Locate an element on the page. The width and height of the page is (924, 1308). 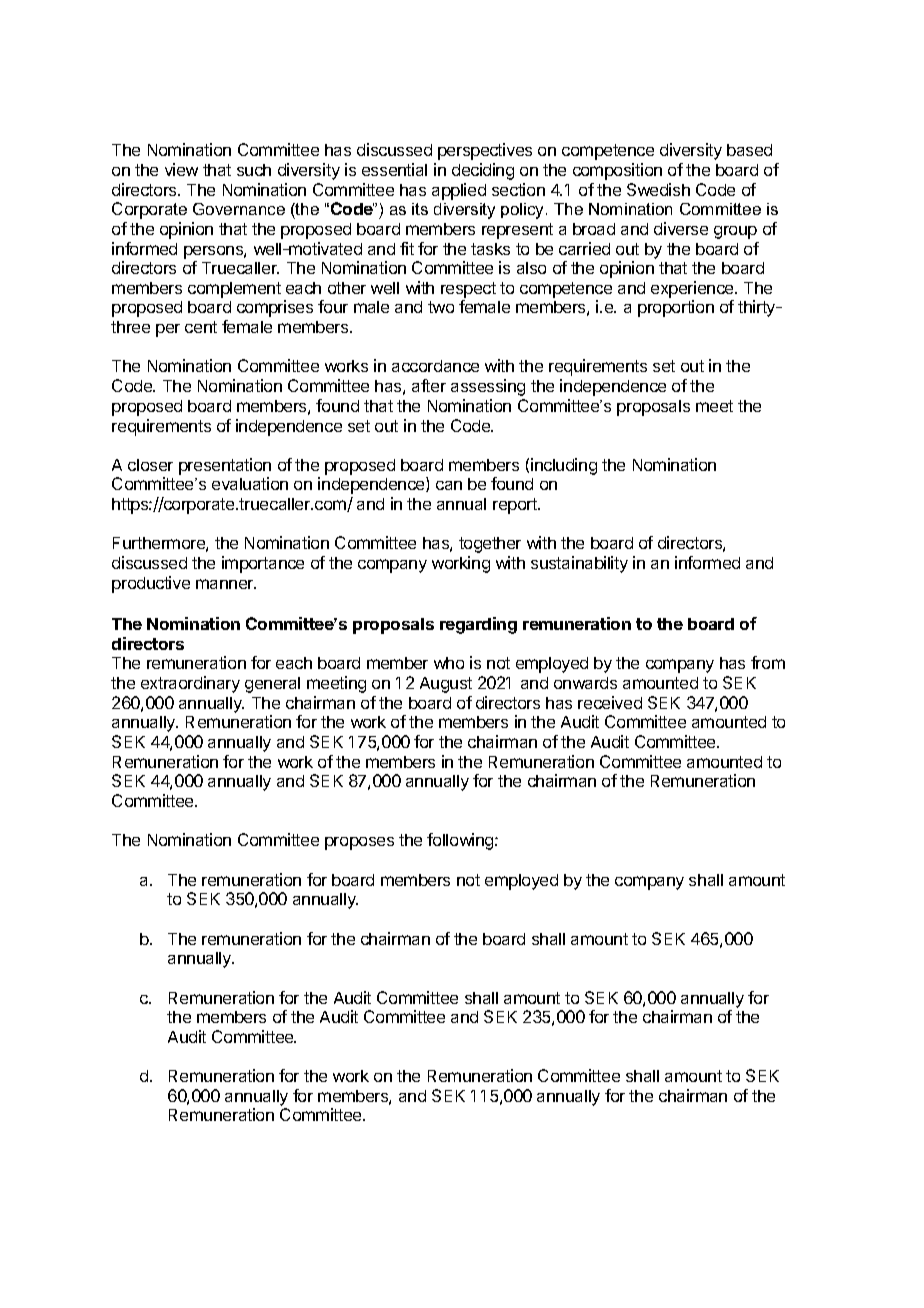
regarding is located at coordinates (478, 625).
